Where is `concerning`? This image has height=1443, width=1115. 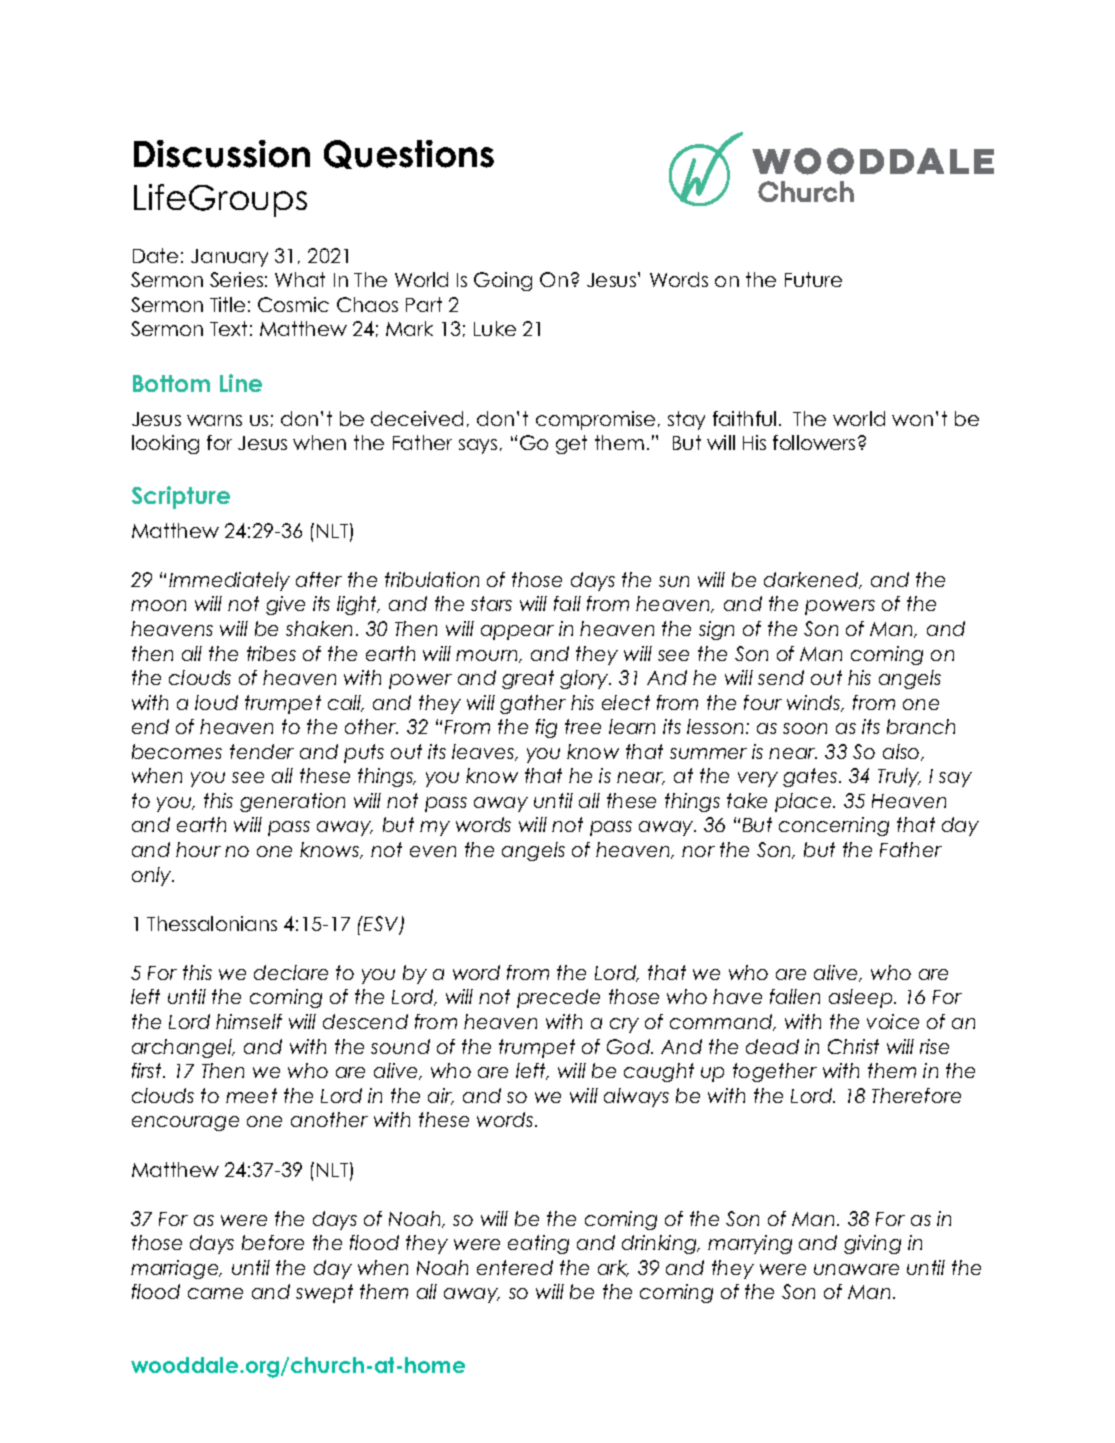 concerning is located at coordinates (834, 826).
